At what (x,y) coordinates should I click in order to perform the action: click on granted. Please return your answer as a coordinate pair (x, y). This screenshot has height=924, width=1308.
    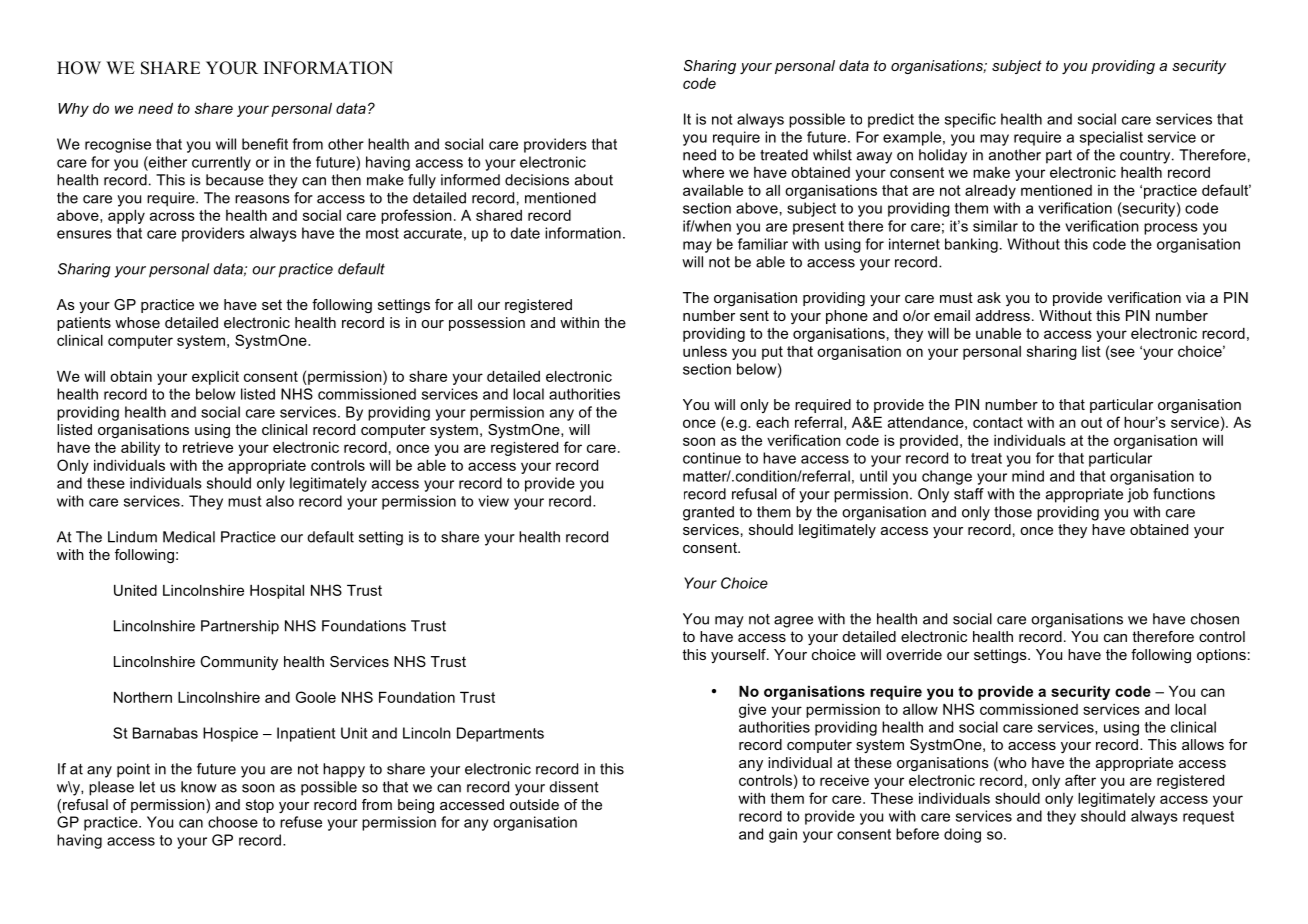
    Looking at the image, I should click on (708, 513).
